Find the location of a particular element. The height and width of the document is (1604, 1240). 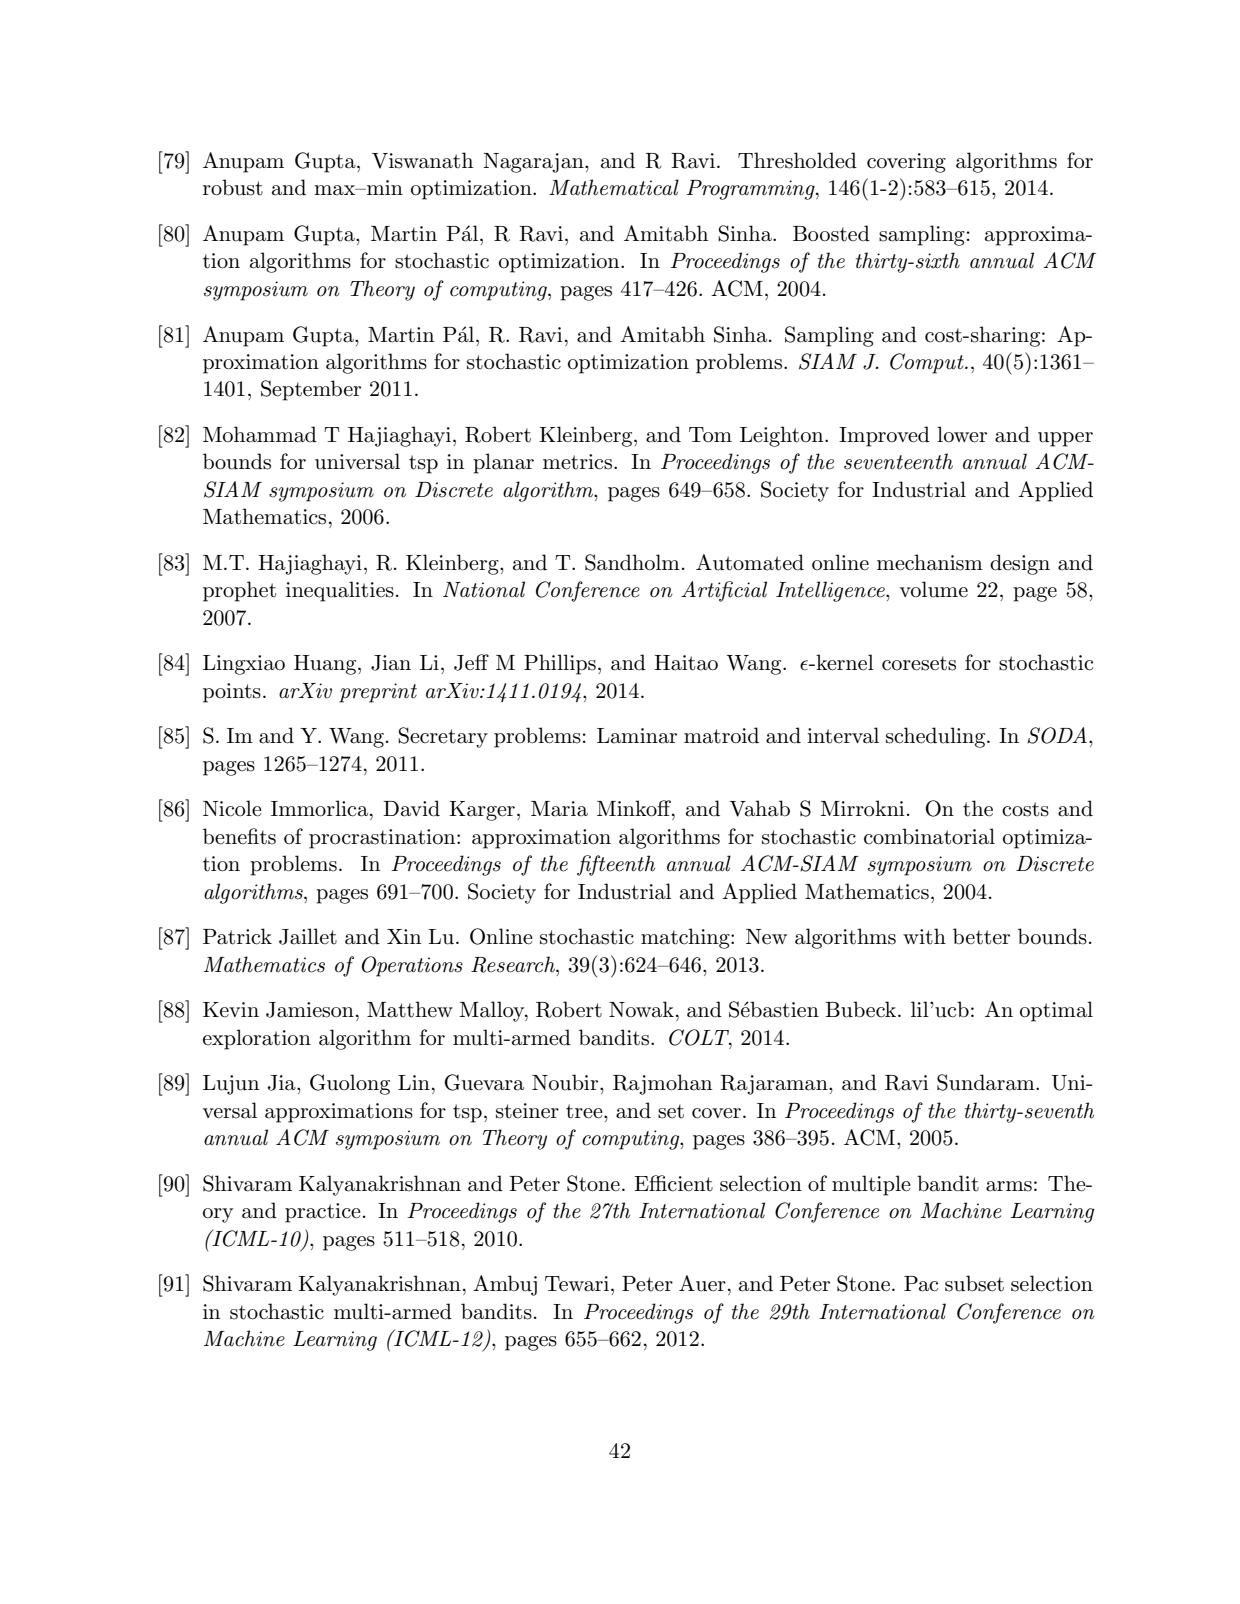

robust is located at coordinates (233, 187).
